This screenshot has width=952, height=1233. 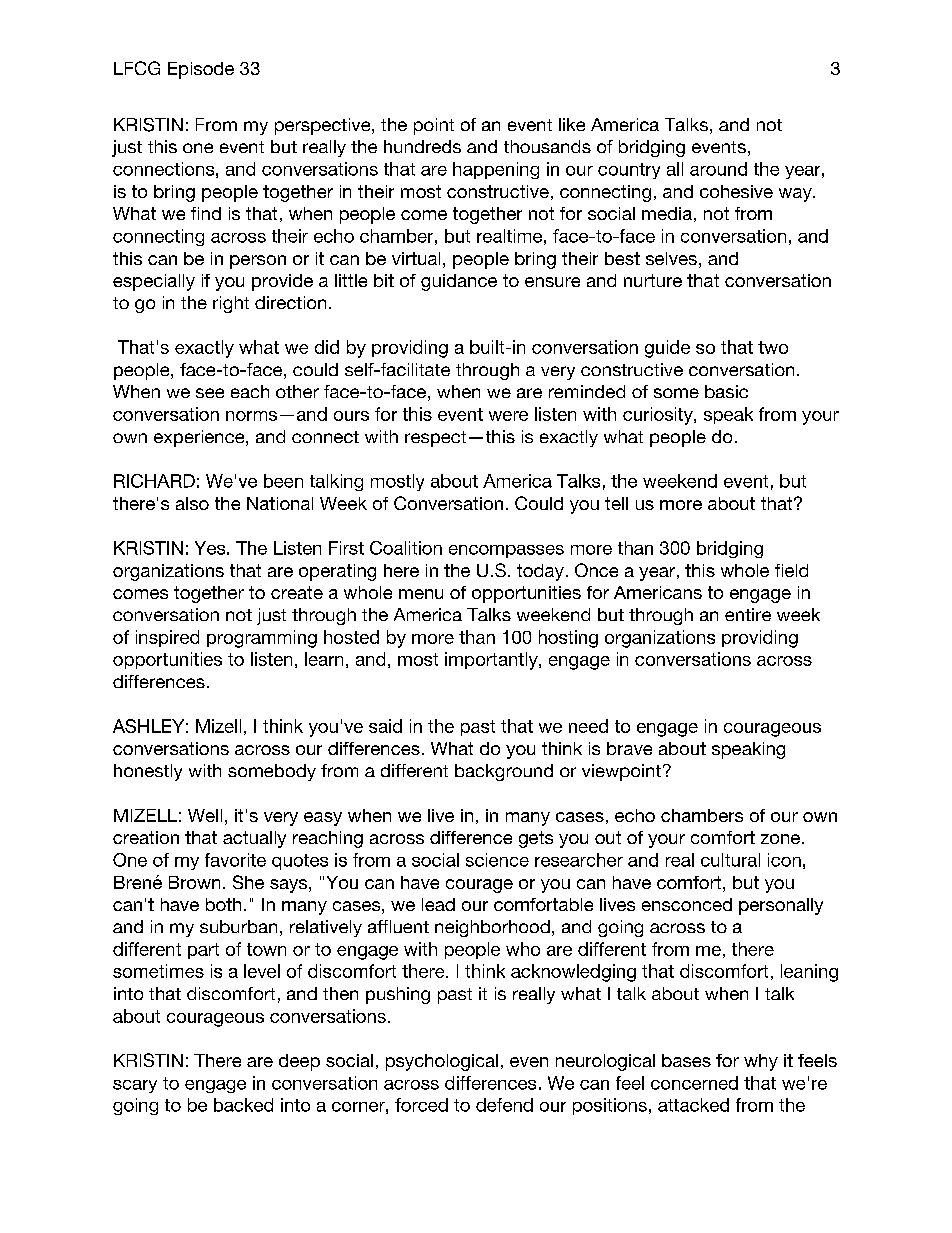 I want to click on brave, so click(x=629, y=748).
